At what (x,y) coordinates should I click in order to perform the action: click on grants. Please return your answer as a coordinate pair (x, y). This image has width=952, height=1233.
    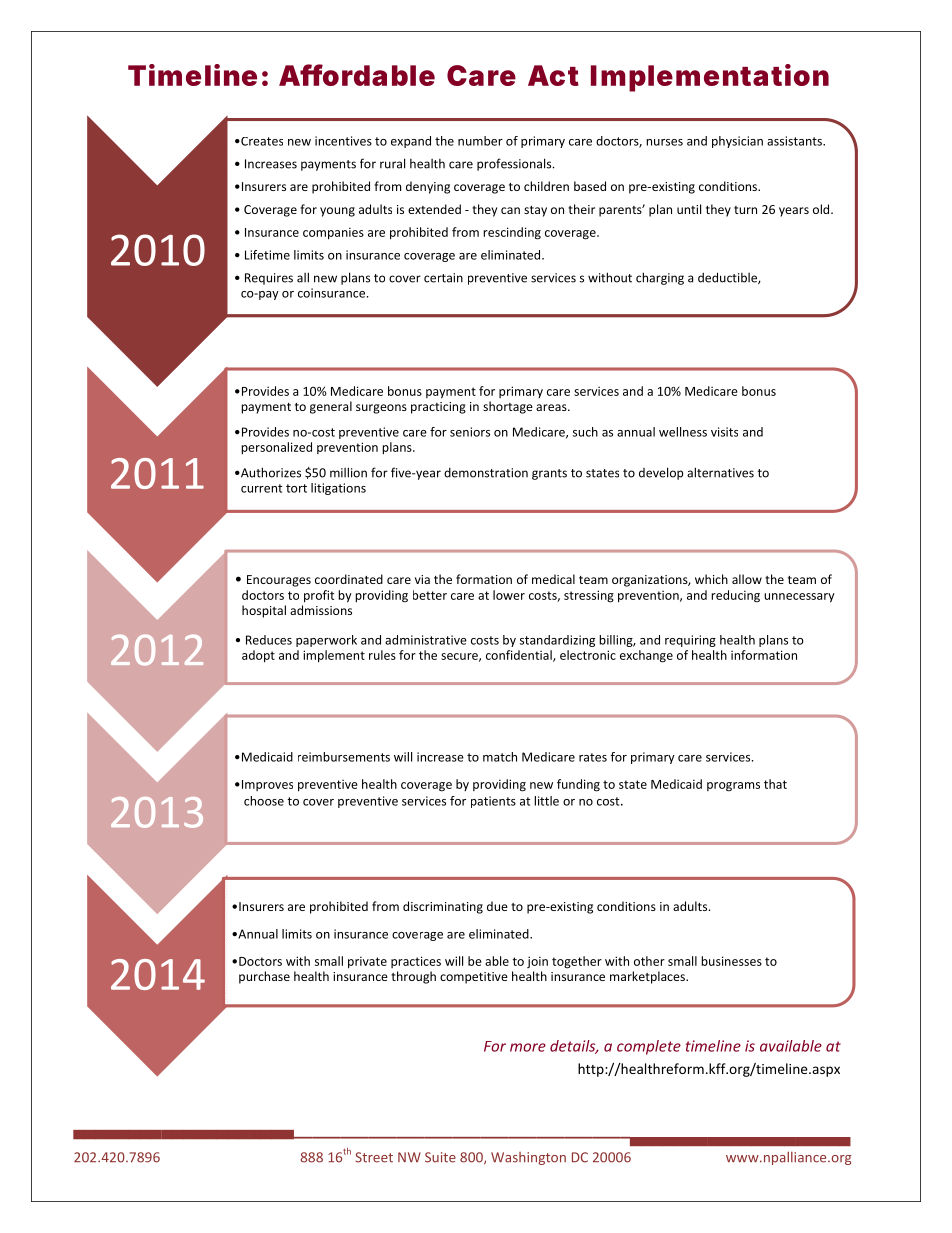
    Looking at the image, I should click on (549, 474).
